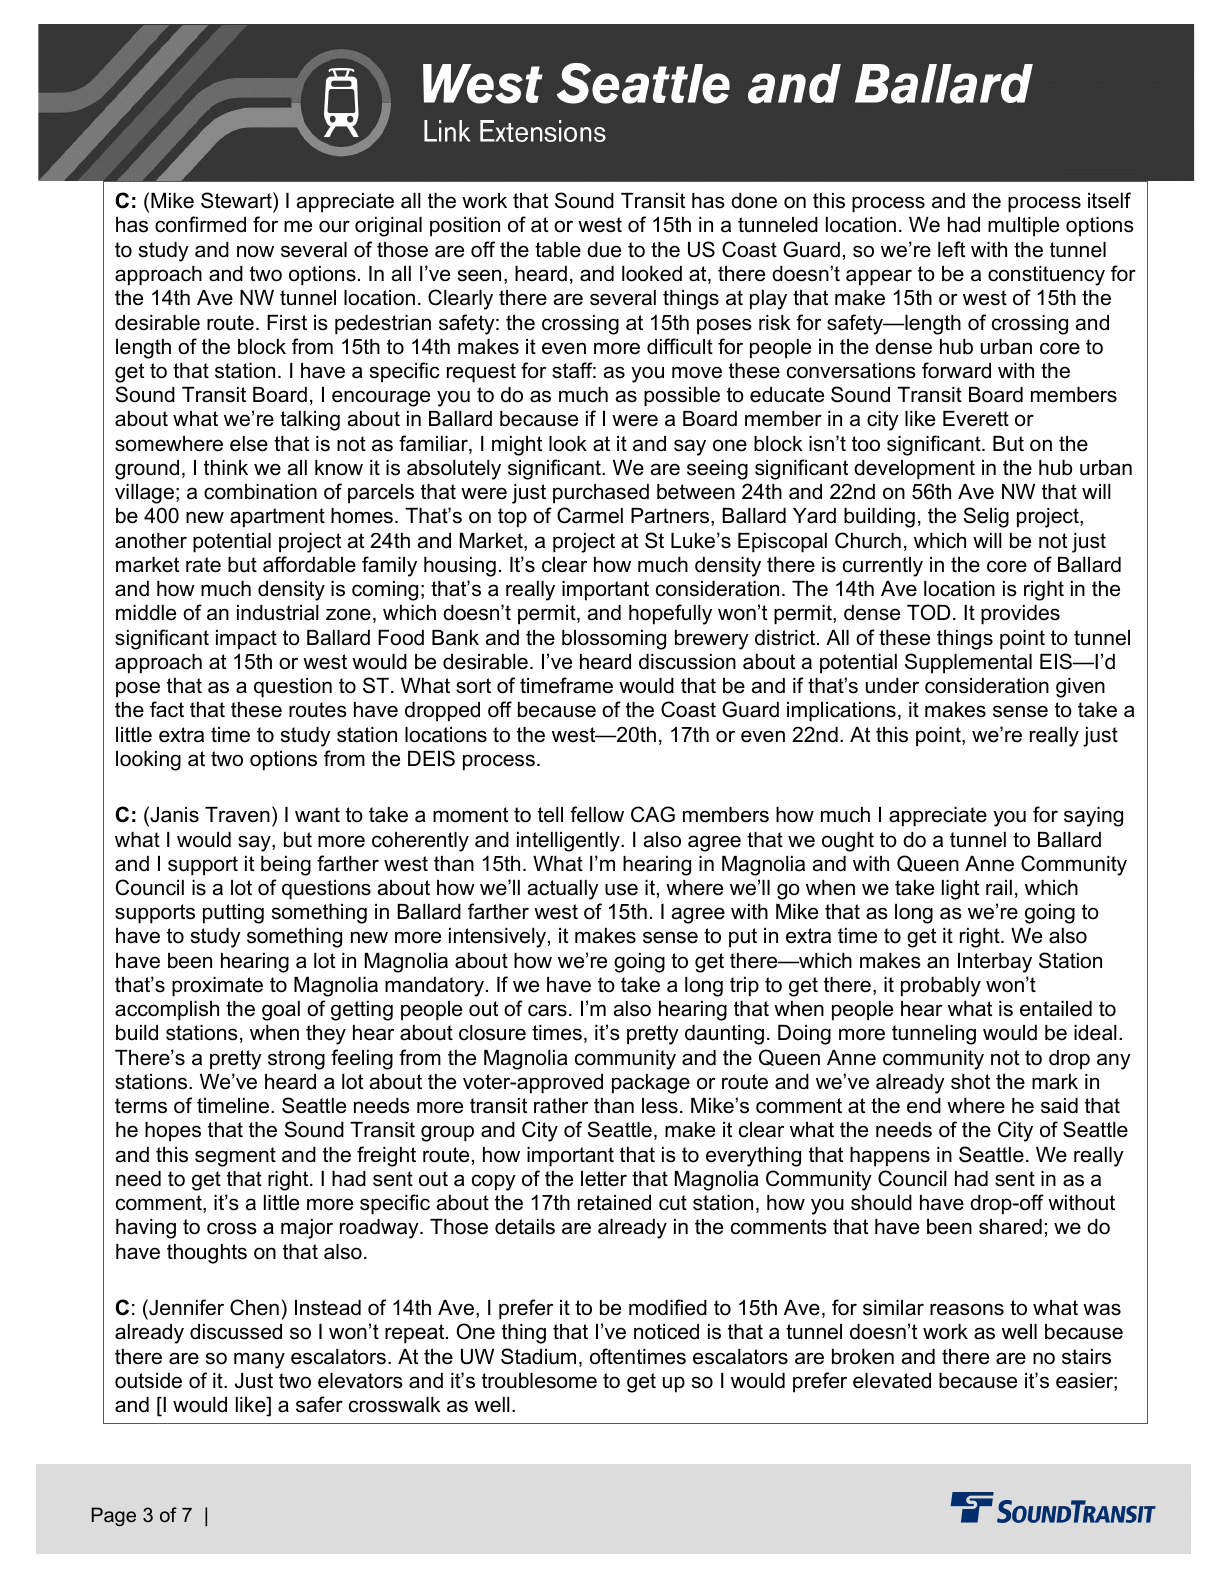  What do you see at coordinates (563, 890) in the screenshot?
I see `actually` at bounding box center [563, 890].
